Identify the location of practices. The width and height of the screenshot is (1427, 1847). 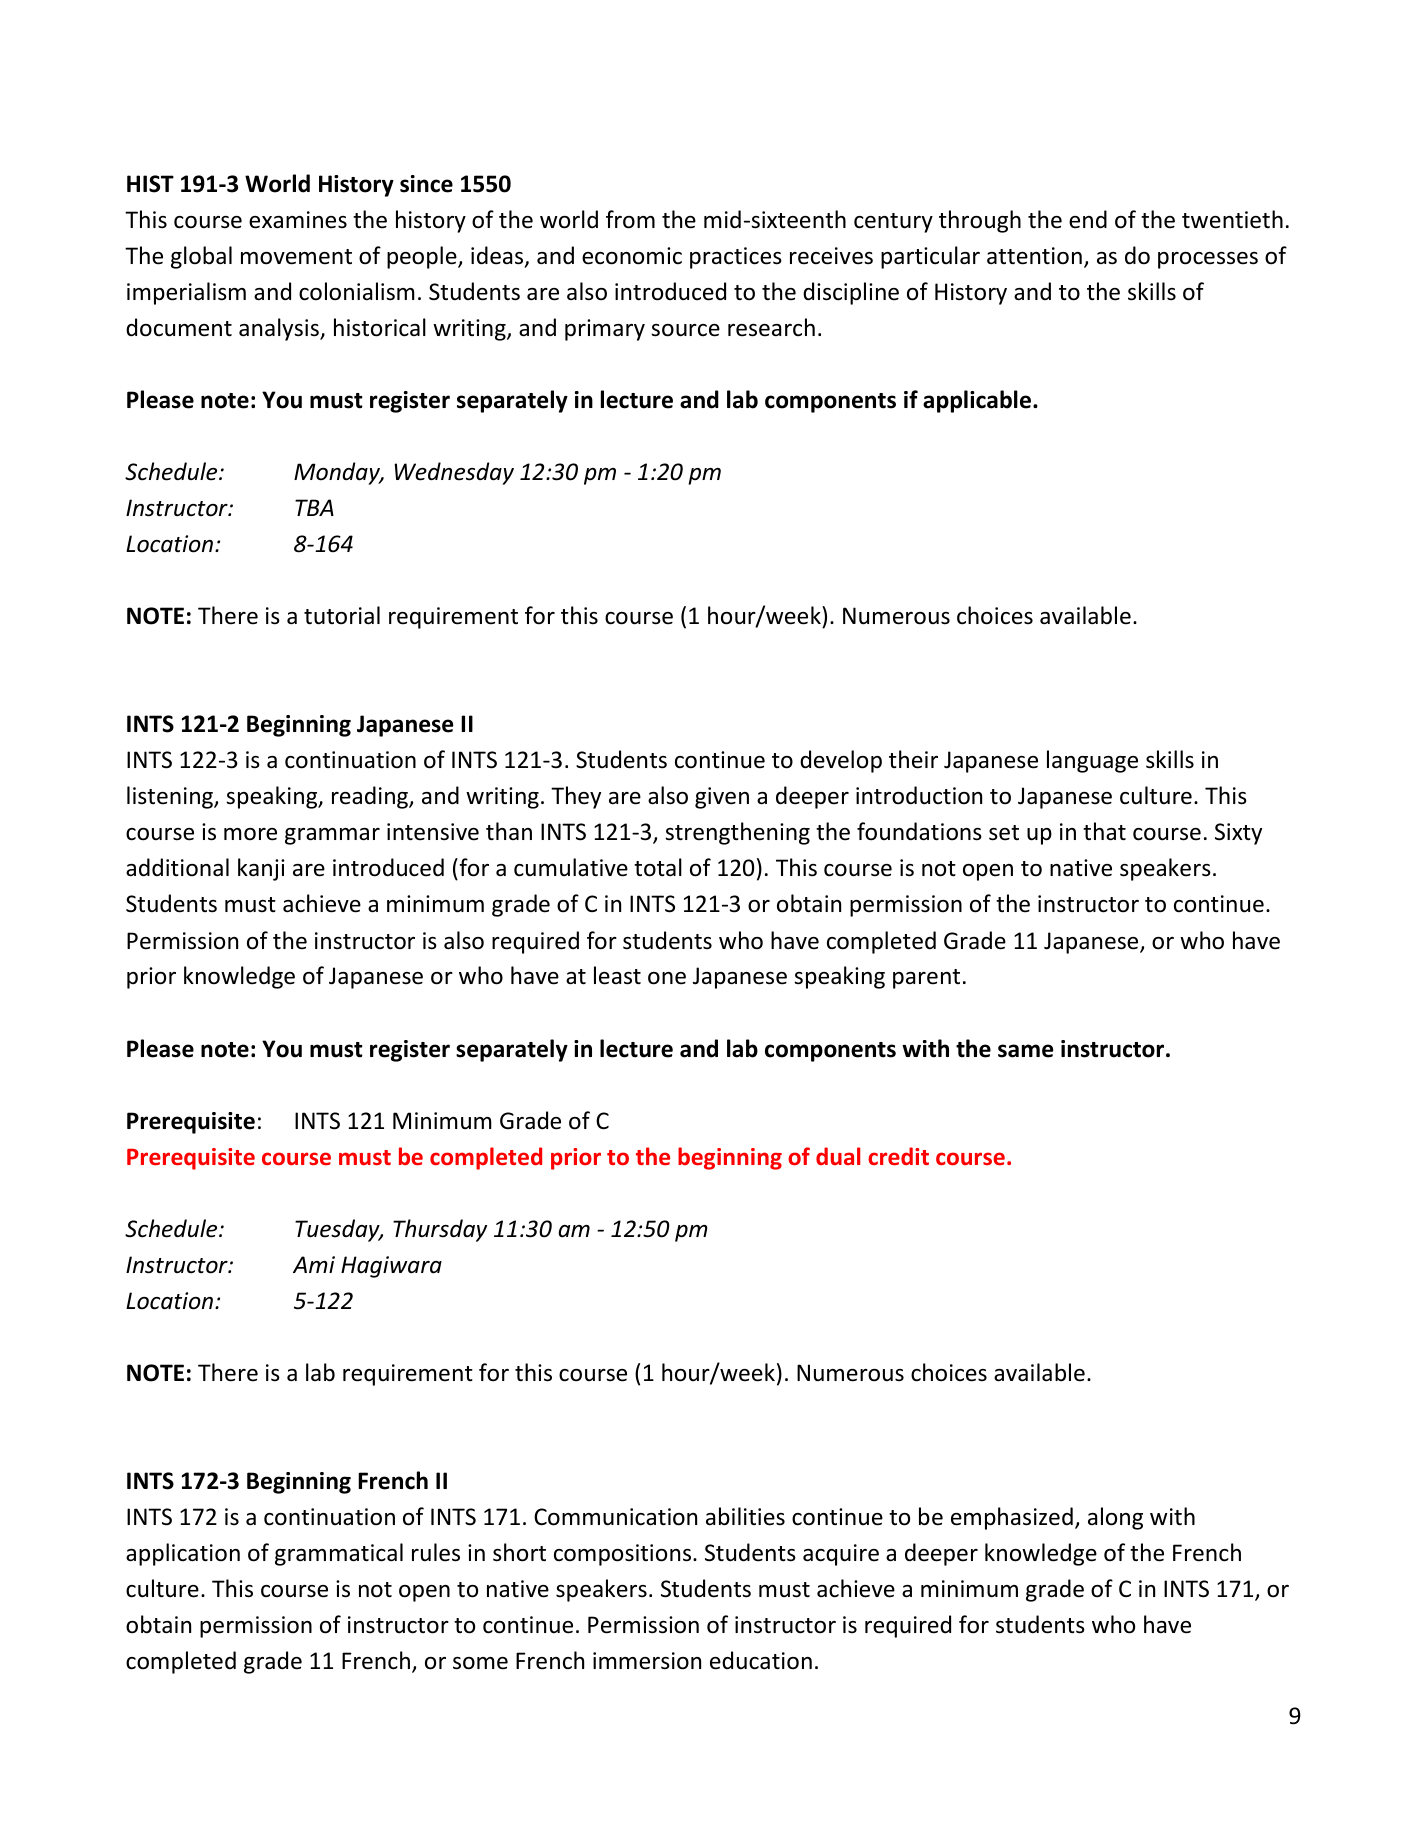
(736, 258).
